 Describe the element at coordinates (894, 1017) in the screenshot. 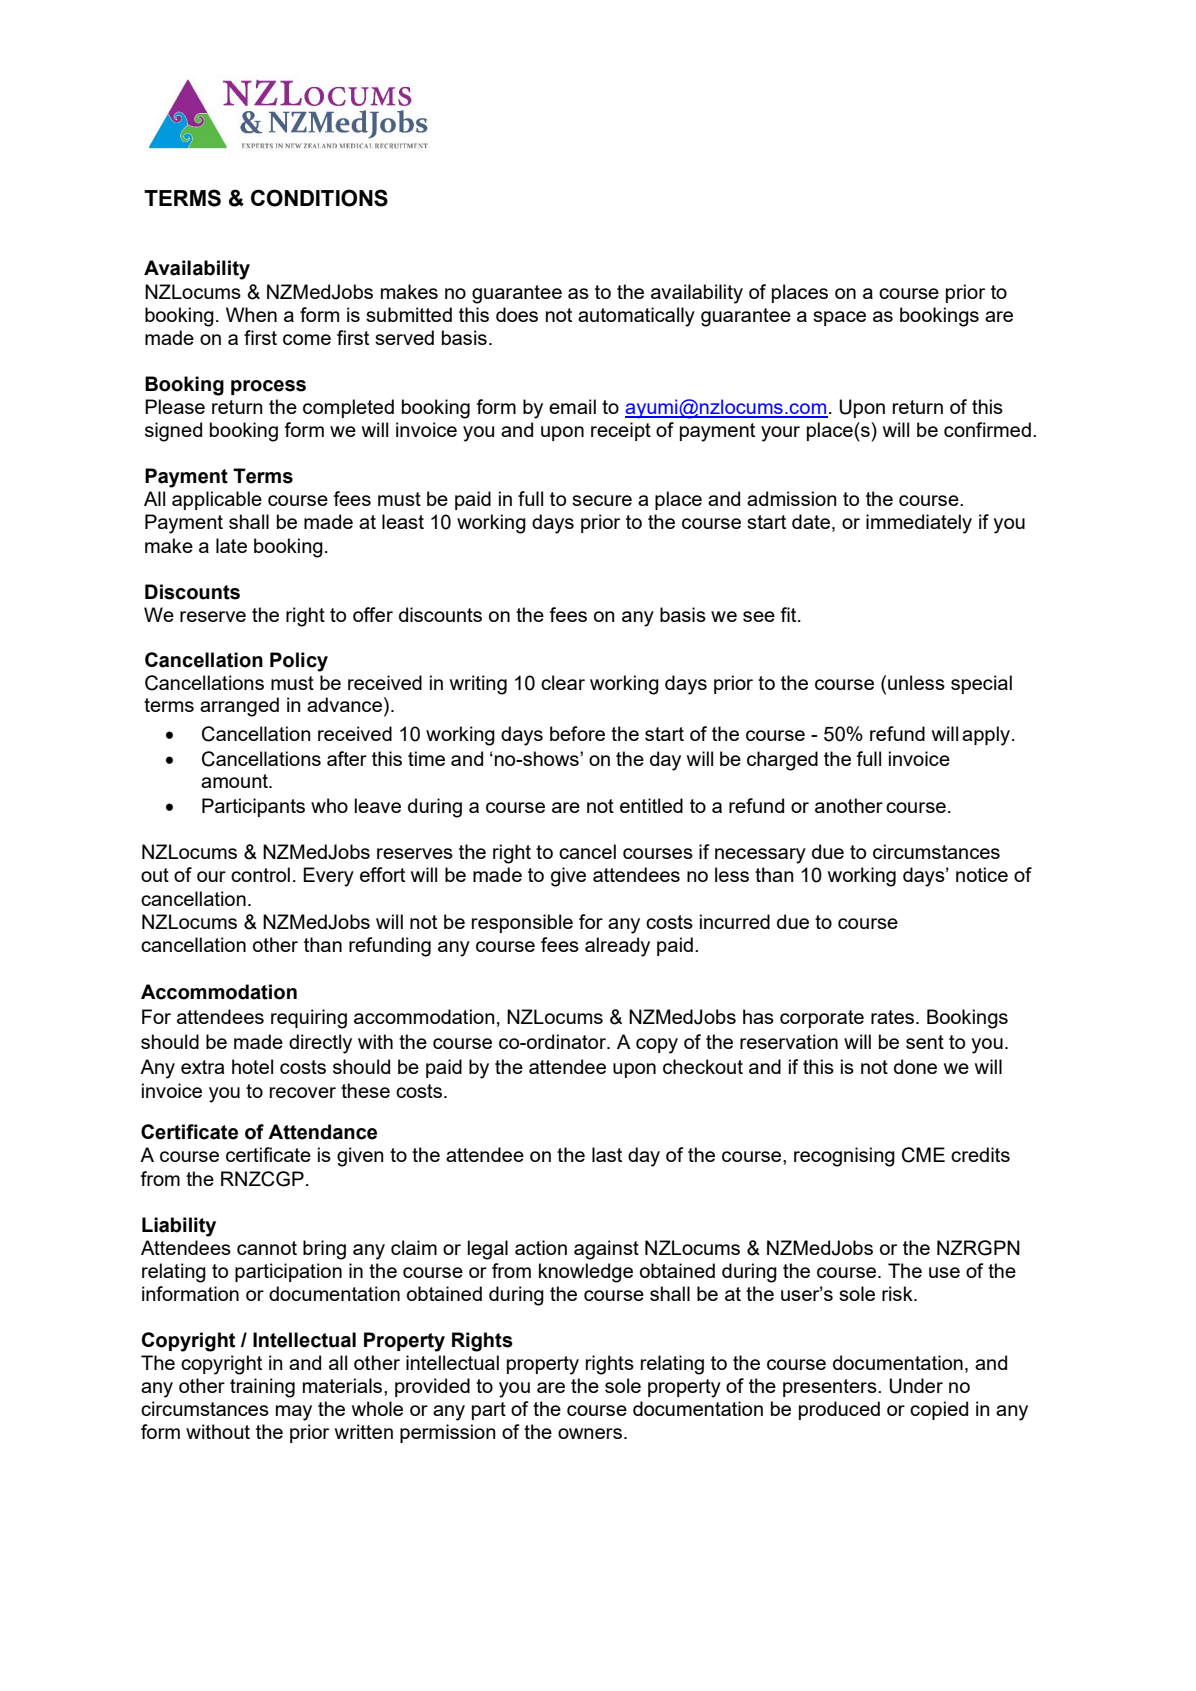

I see `rates` at that location.
